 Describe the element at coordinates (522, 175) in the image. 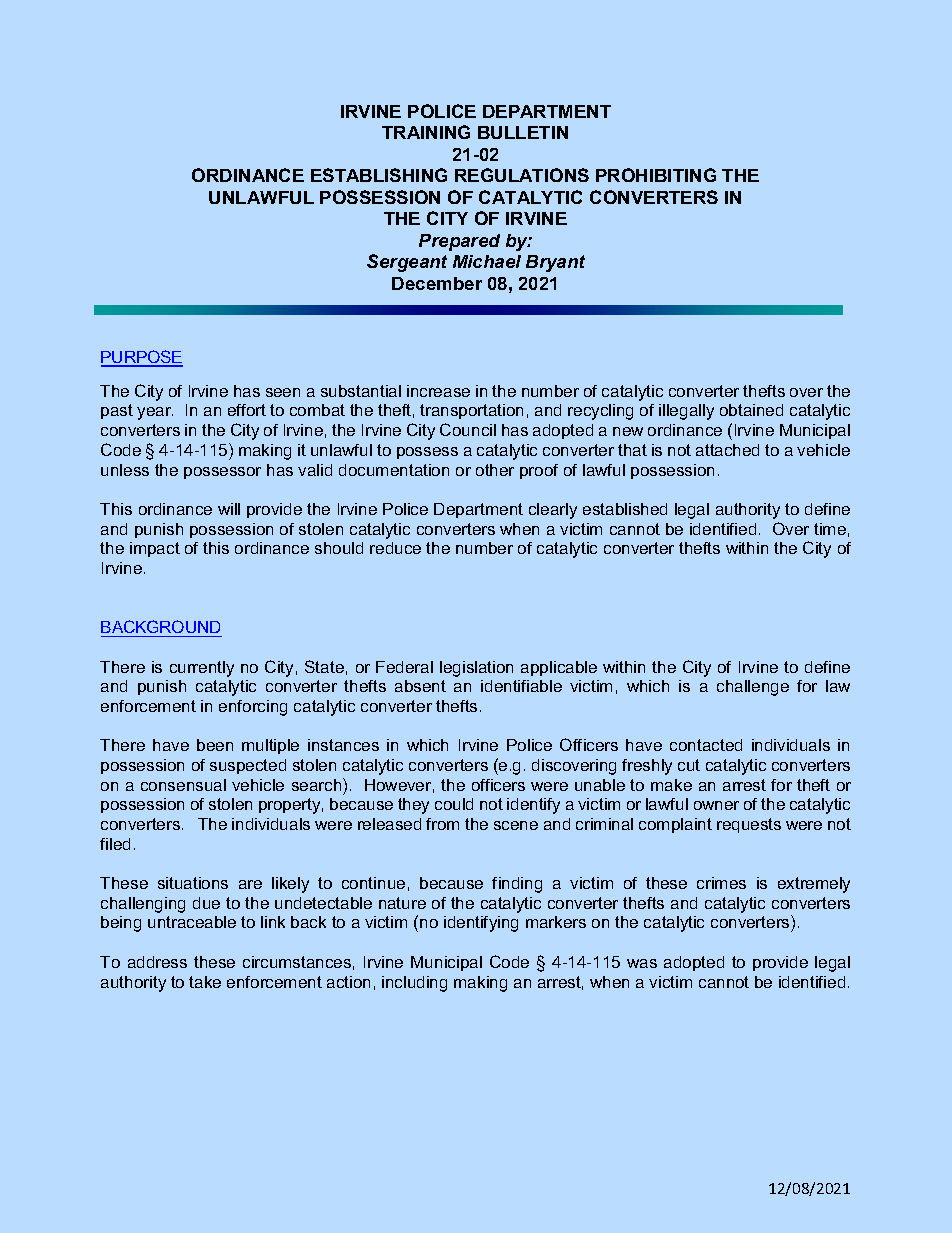

I see `REGULATIONS` at that location.
